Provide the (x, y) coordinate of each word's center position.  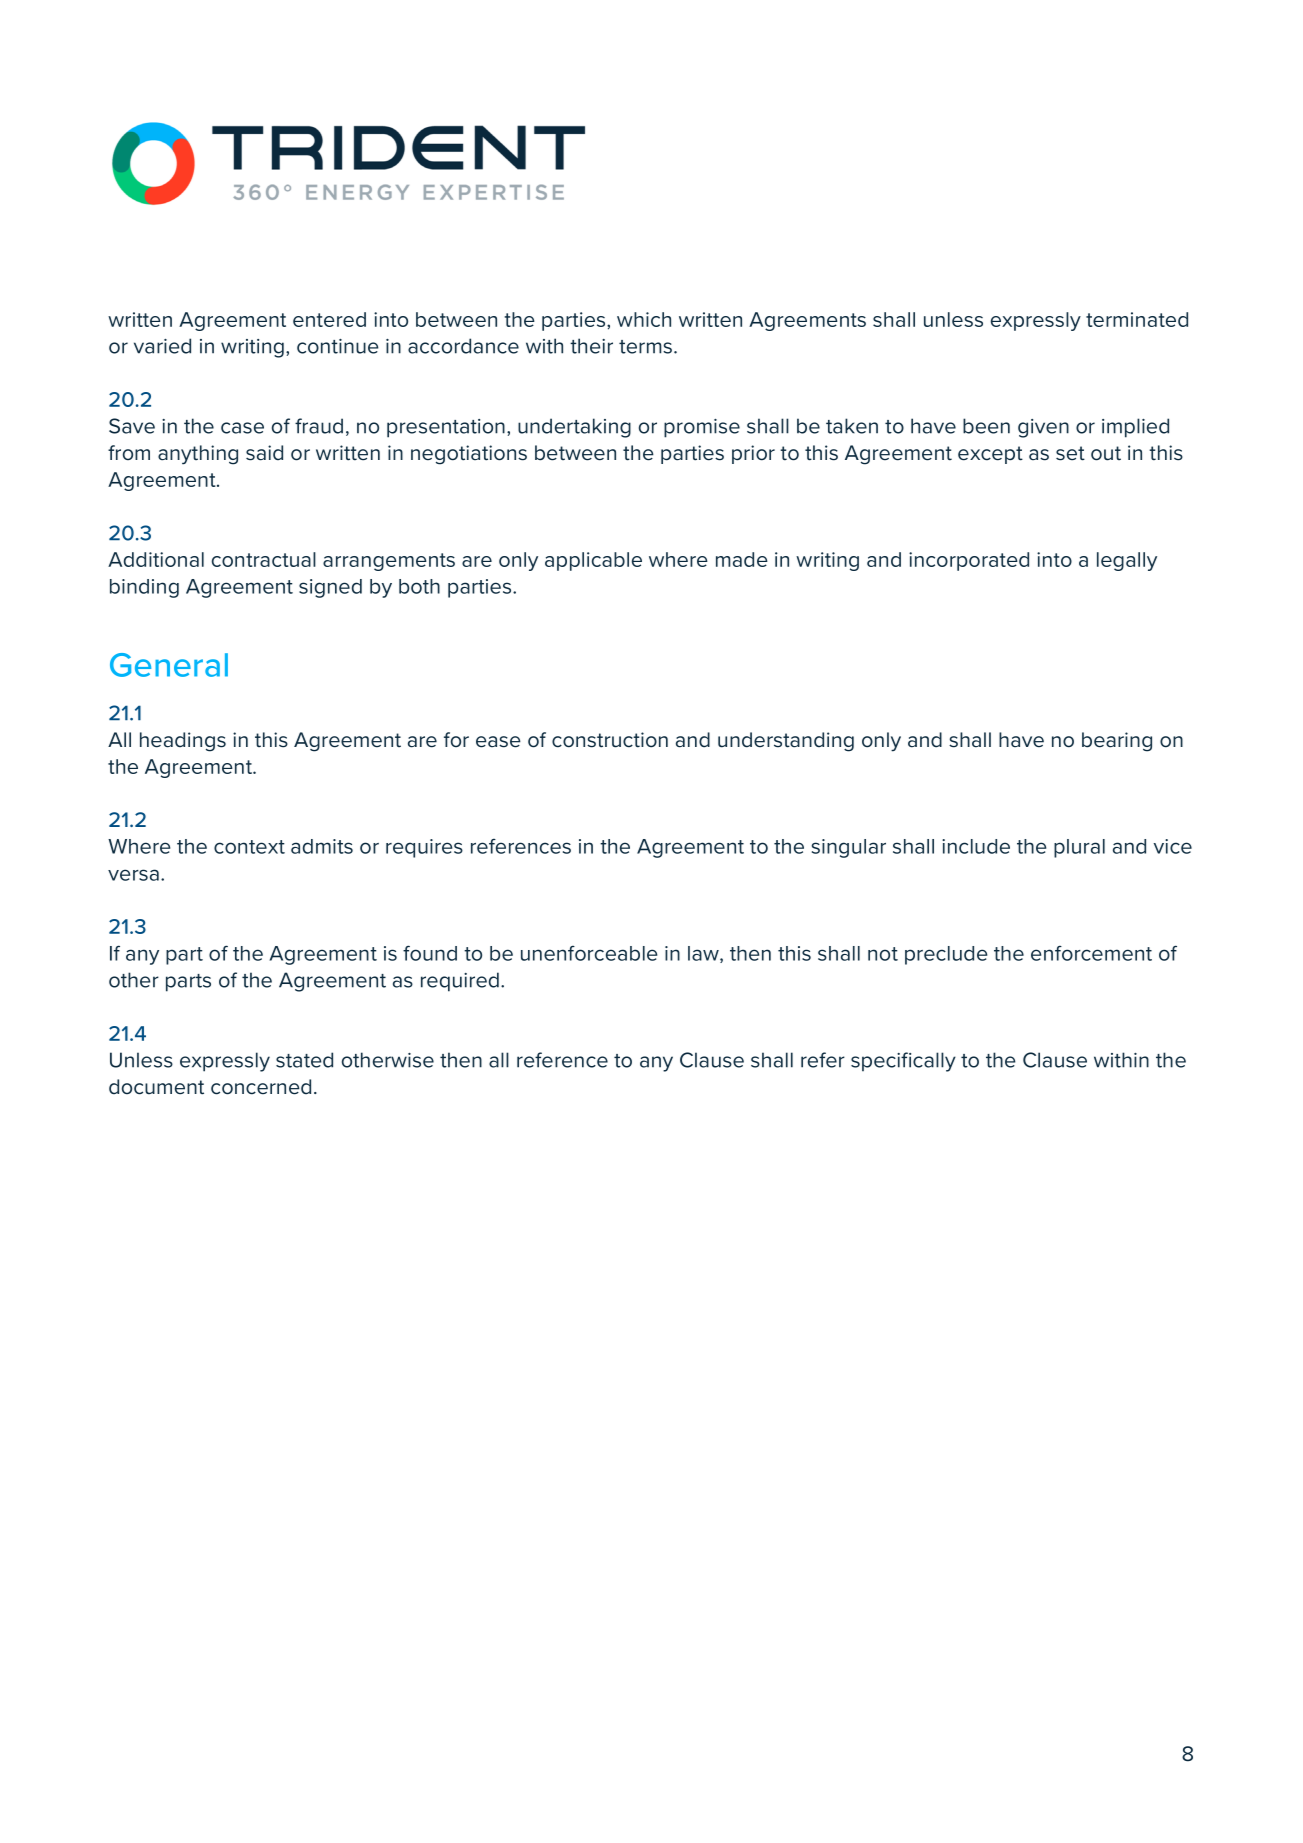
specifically (903, 1062)
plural (1079, 848)
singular (849, 848)
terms (645, 347)
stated (304, 1060)
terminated (1137, 319)
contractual (264, 559)
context (249, 847)
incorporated (969, 561)
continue (338, 346)
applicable (593, 561)
